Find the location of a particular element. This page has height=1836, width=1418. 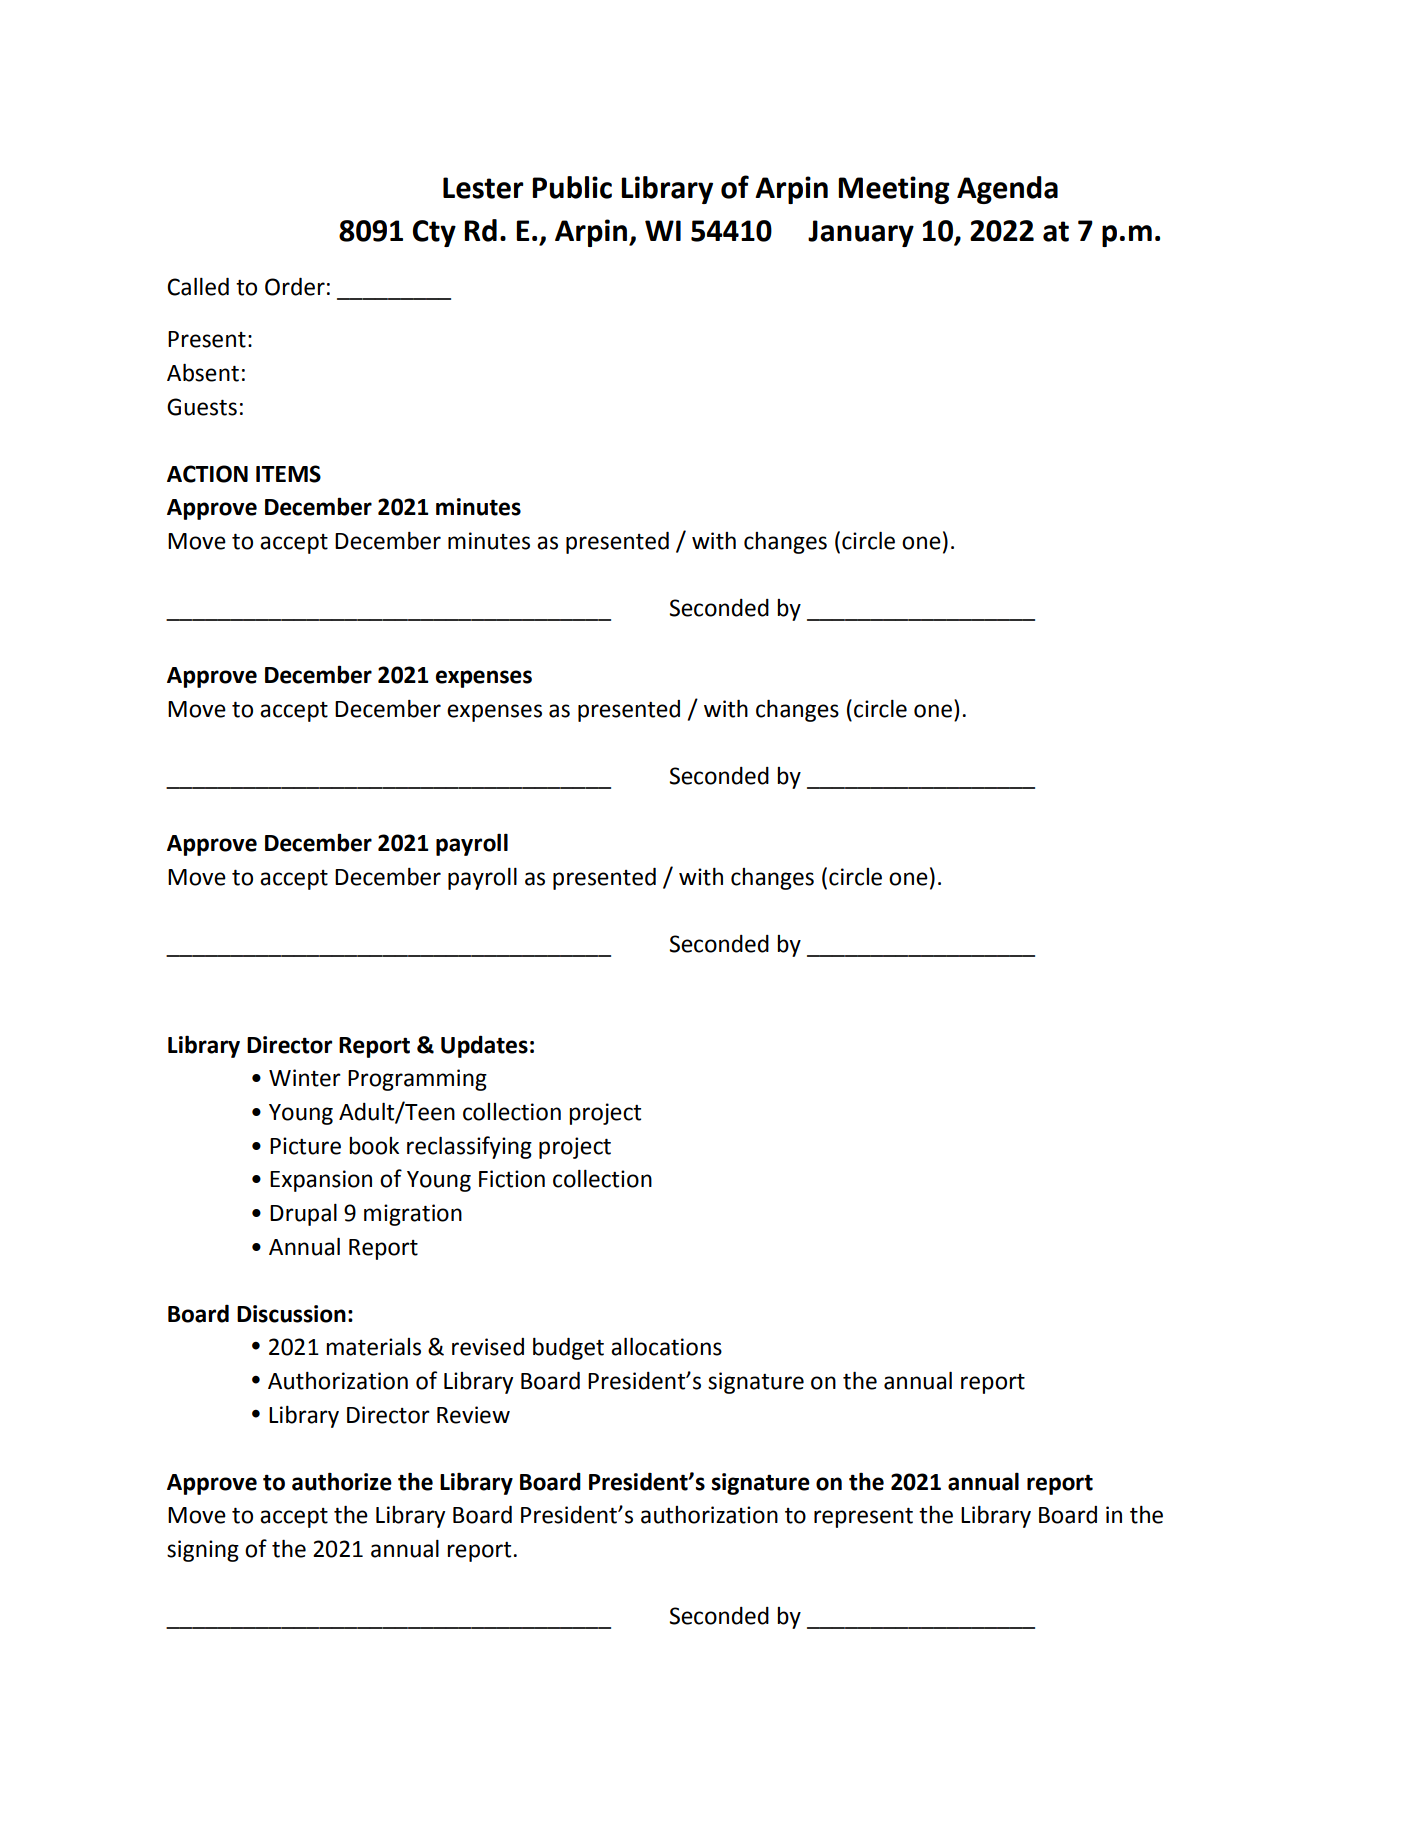

ITEMS is located at coordinates (288, 474).
